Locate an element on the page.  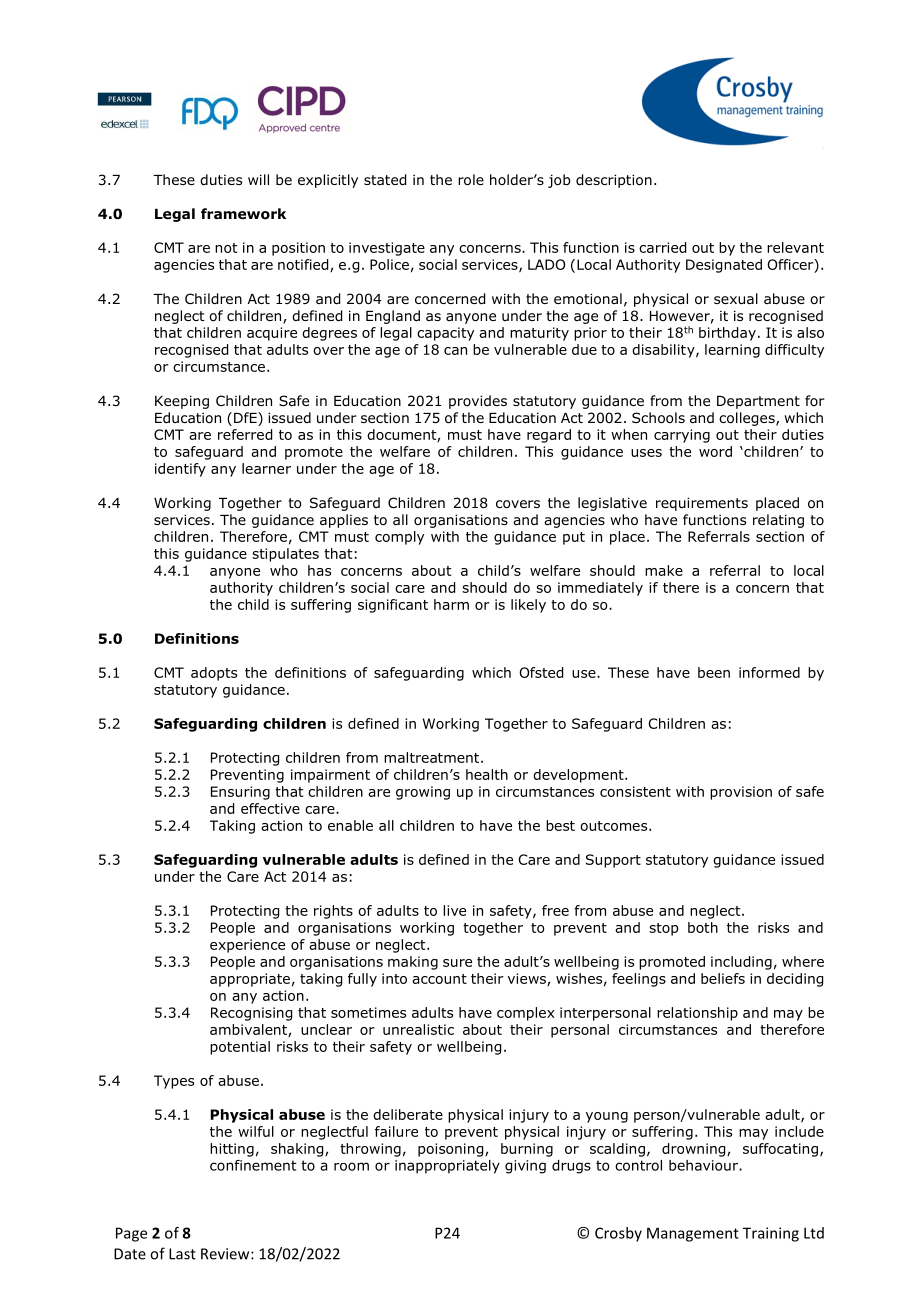
Review is located at coordinates (226, 1254).
